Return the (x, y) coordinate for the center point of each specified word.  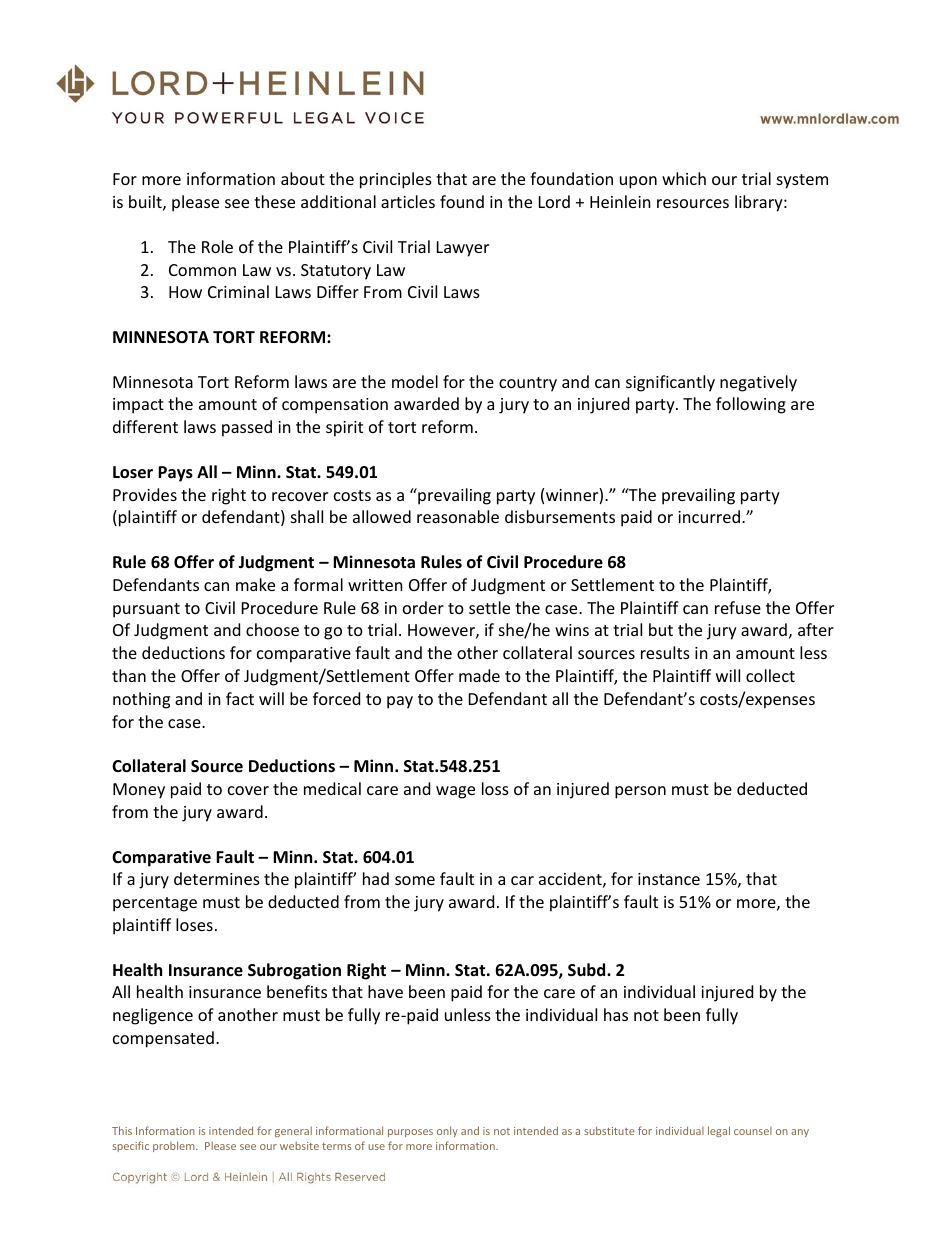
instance (669, 879)
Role (217, 246)
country (528, 384)
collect (770, 675)
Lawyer (463, 249)
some (415, 880)
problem (175, 1146)
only (447, 1131)
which (684, 178)
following (751, 405)
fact (240, 698)
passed (247, 428)
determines (217, 878)
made (479, 675)
